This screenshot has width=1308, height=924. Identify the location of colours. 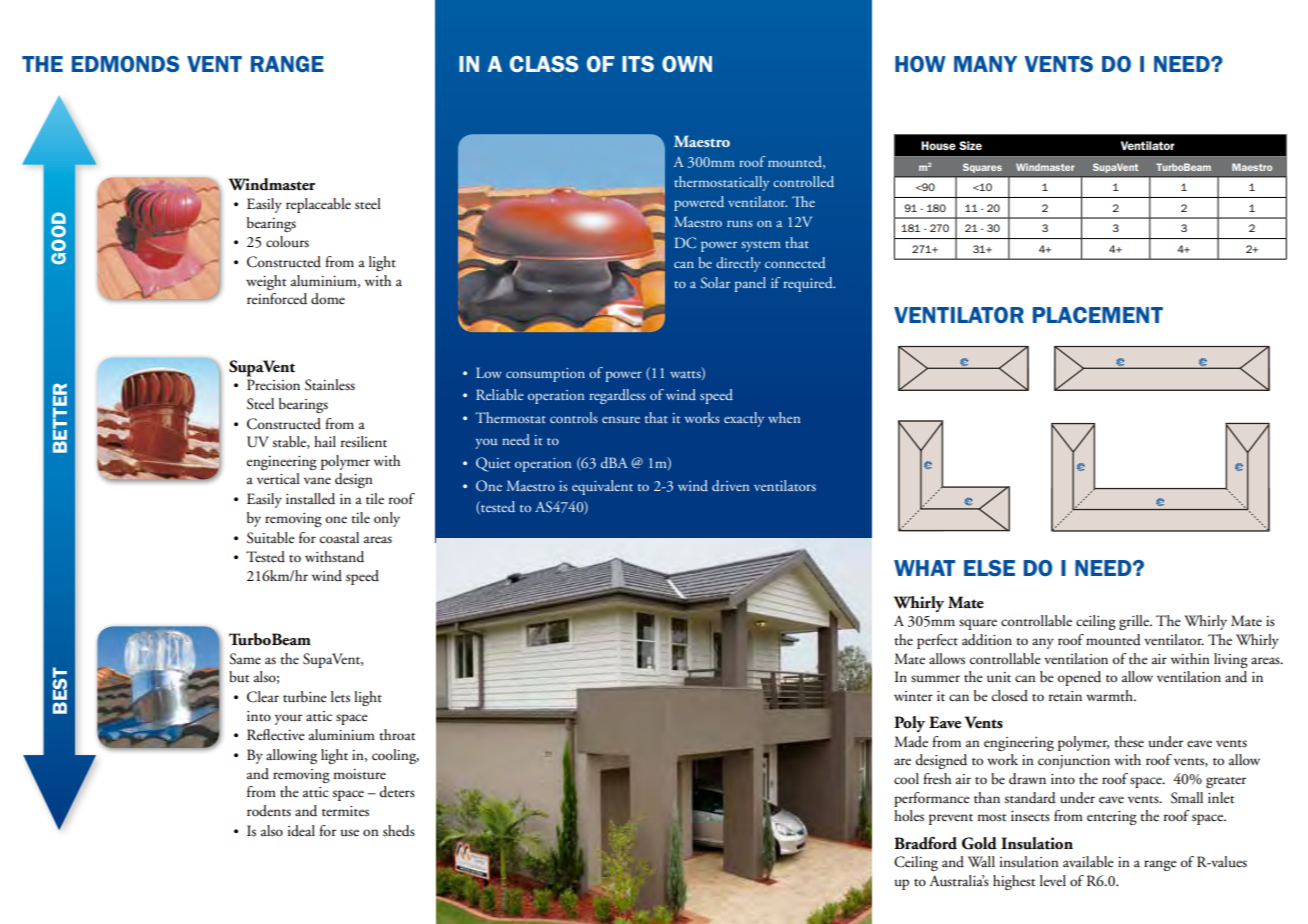
(287, 242).
